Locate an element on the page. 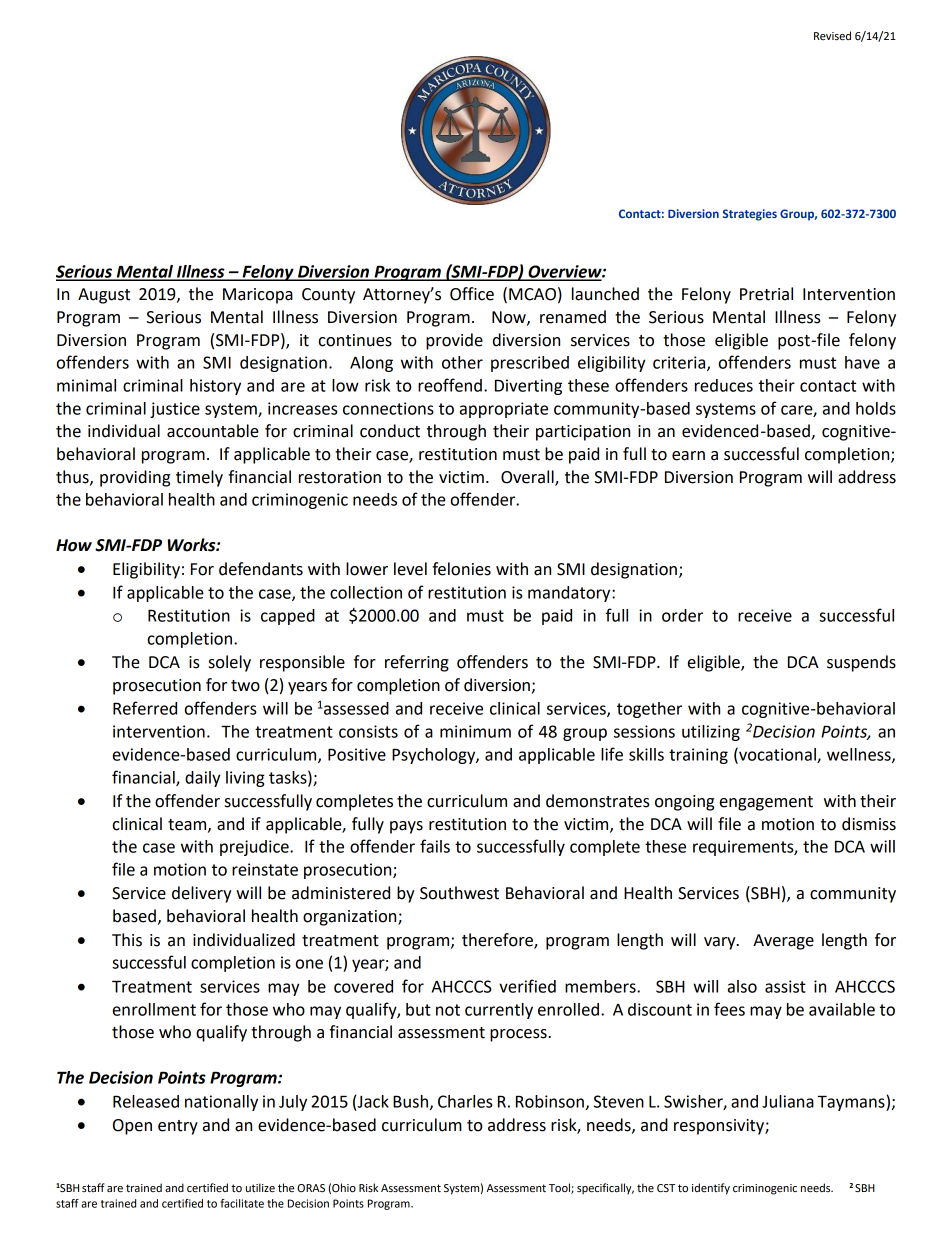 The height and width of the image is (1233, 952). Revised is located at coordinates (832, 36).
